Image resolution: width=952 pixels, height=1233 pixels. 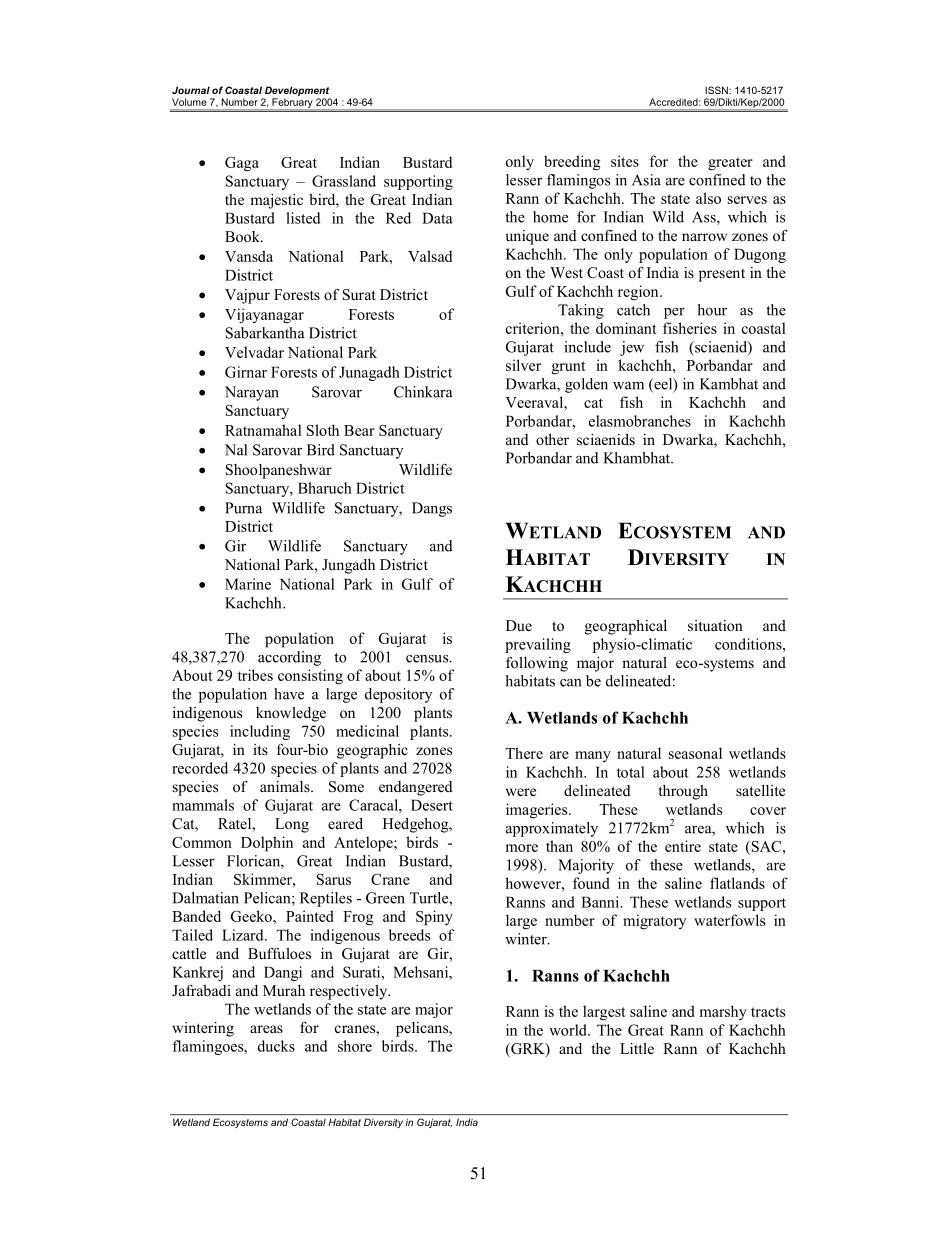 What do you see at coordinates (297, 91) in the page?
I see `Development` at bounding box center [297, 91].
